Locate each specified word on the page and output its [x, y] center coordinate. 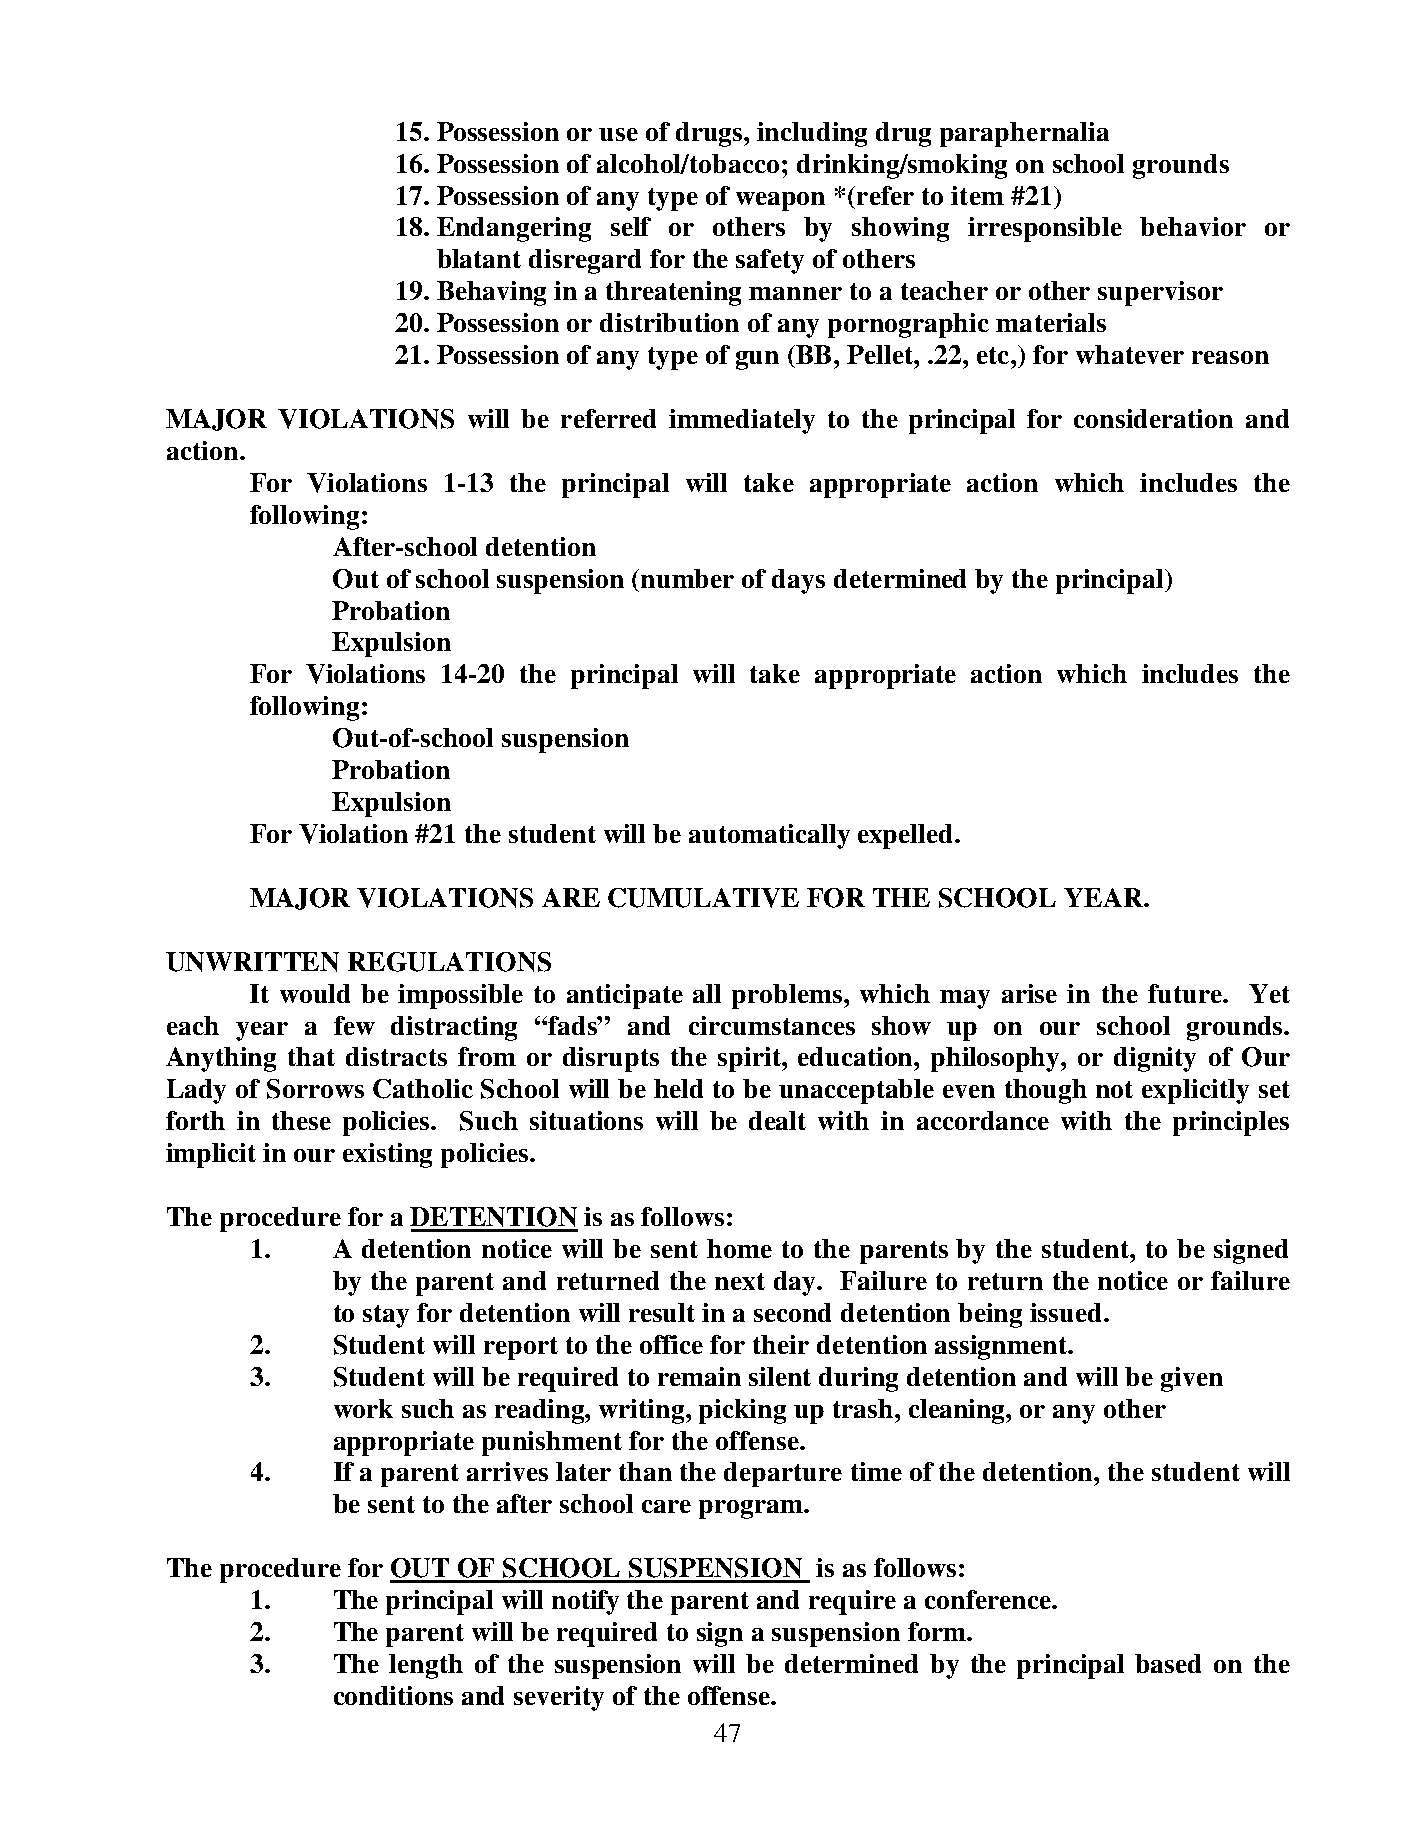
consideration [1153, 418]
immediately [742, 421]
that [311, 1056]
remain [699, 1376]
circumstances [772, 1025]
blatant [479, 258]
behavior [1193, 226]
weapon [780, 201]
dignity [1155, 1059]
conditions [393, 1695]
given [1192, 1379]
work [363, 1408]
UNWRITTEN [252, 962]
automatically [769, 836]
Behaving [491, 293]
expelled [907, 836]
